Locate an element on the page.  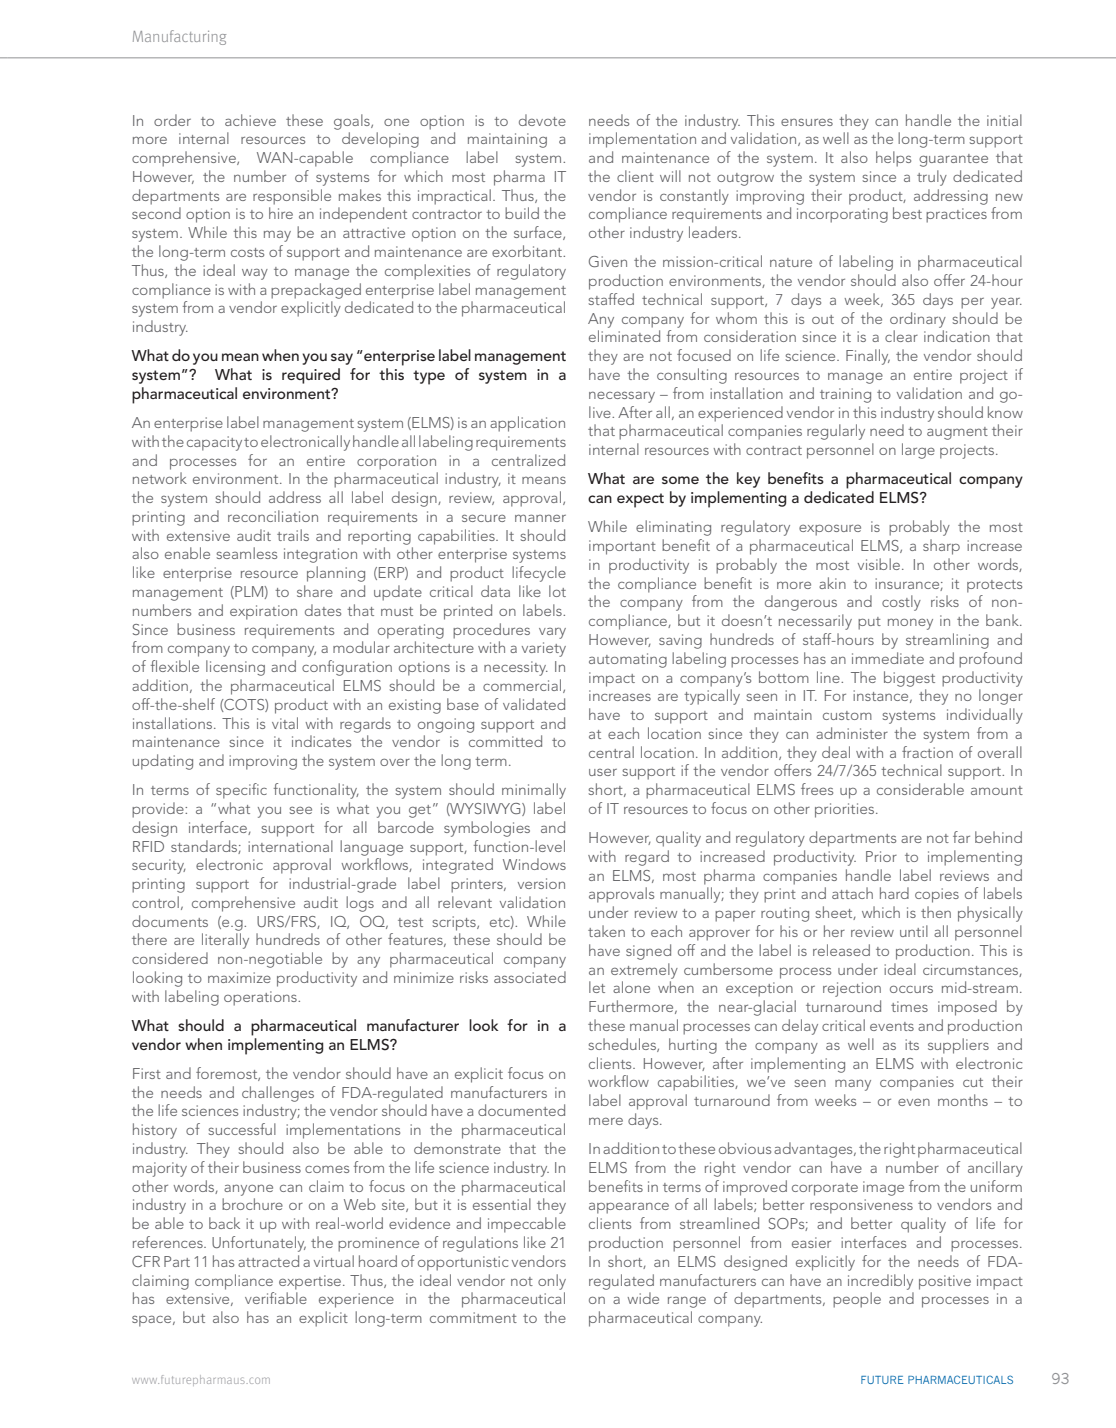
capacity is located at coordinates (214, 443).
